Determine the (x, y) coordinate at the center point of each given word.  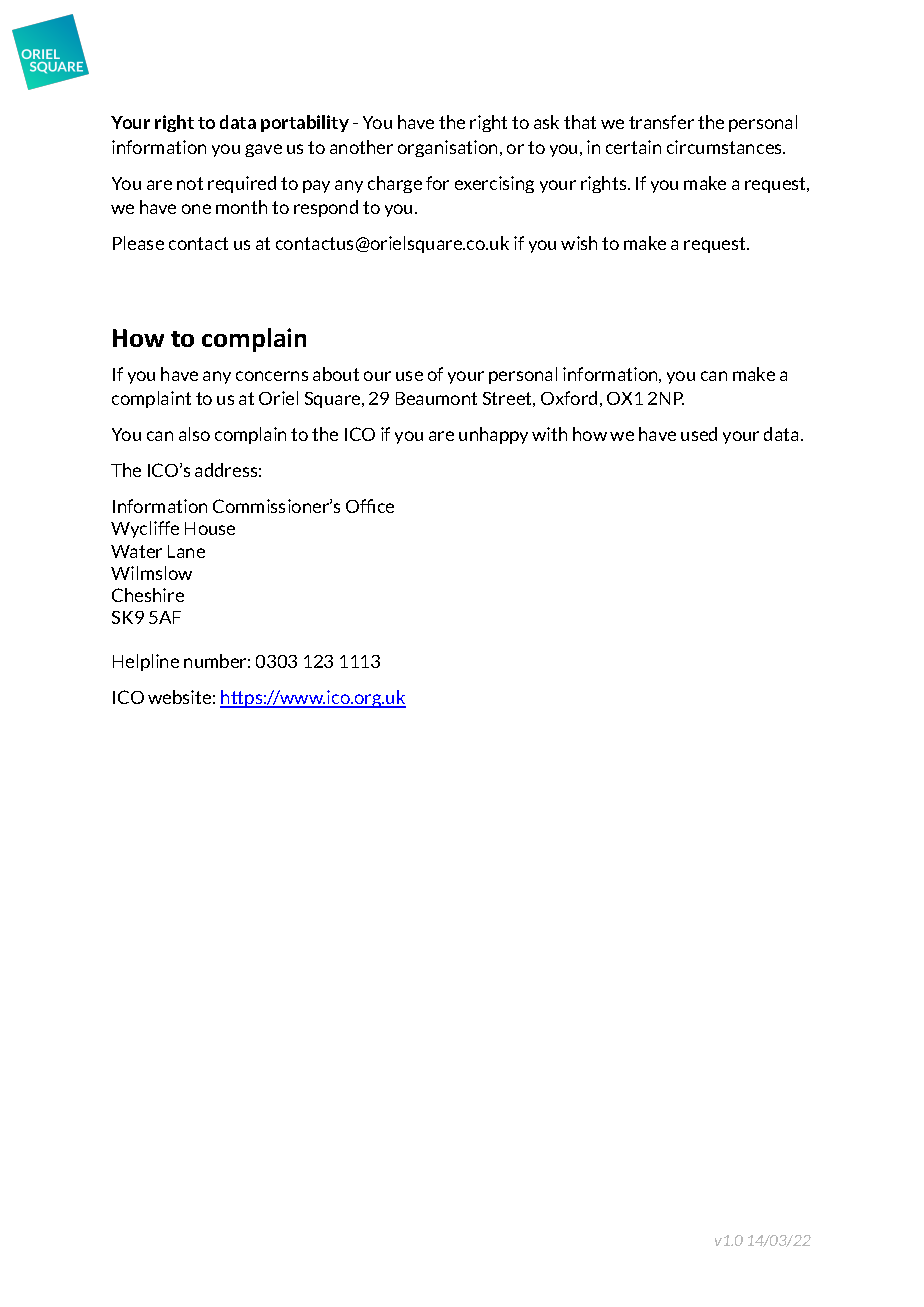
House (210, 528)
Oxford (569, 398)
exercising (494, 184)
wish (579, 243)
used (699, 434)
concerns (272, 376)
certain (633, 147)
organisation (449, 148)
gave (263, 150)
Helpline (146, 662)
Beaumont (436, 398)
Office (370, 506)
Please (138, 243)
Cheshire (148, 595)
